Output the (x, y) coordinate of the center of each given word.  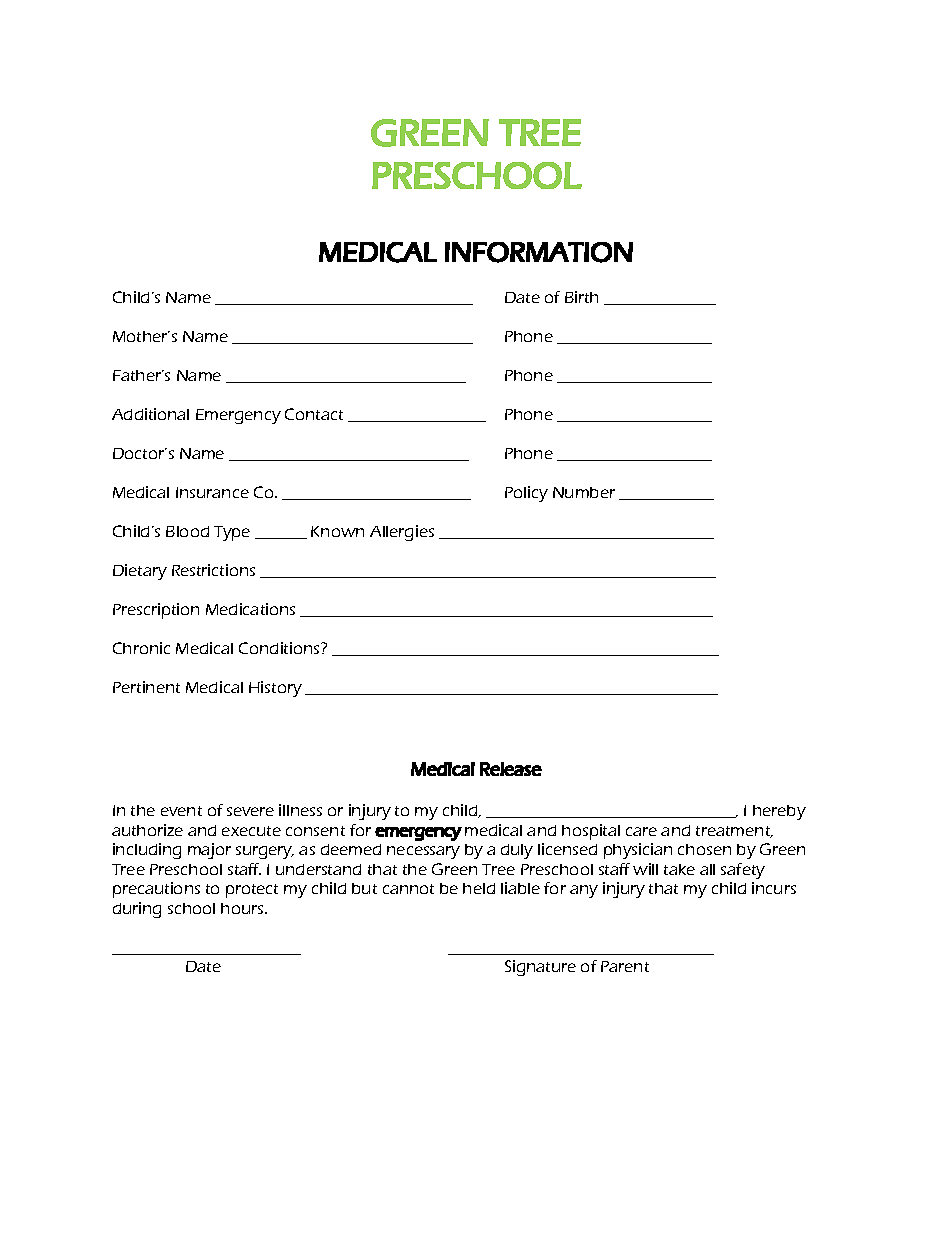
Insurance (212, 492)
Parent (625, 966)
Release (511, 769)
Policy (526, 494)
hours (243, 908)
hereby (779, 812)
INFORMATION (539, 252)
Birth (581, 297)
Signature (540, 968)
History (275, 689)
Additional (150, 414)
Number (584, 492)
